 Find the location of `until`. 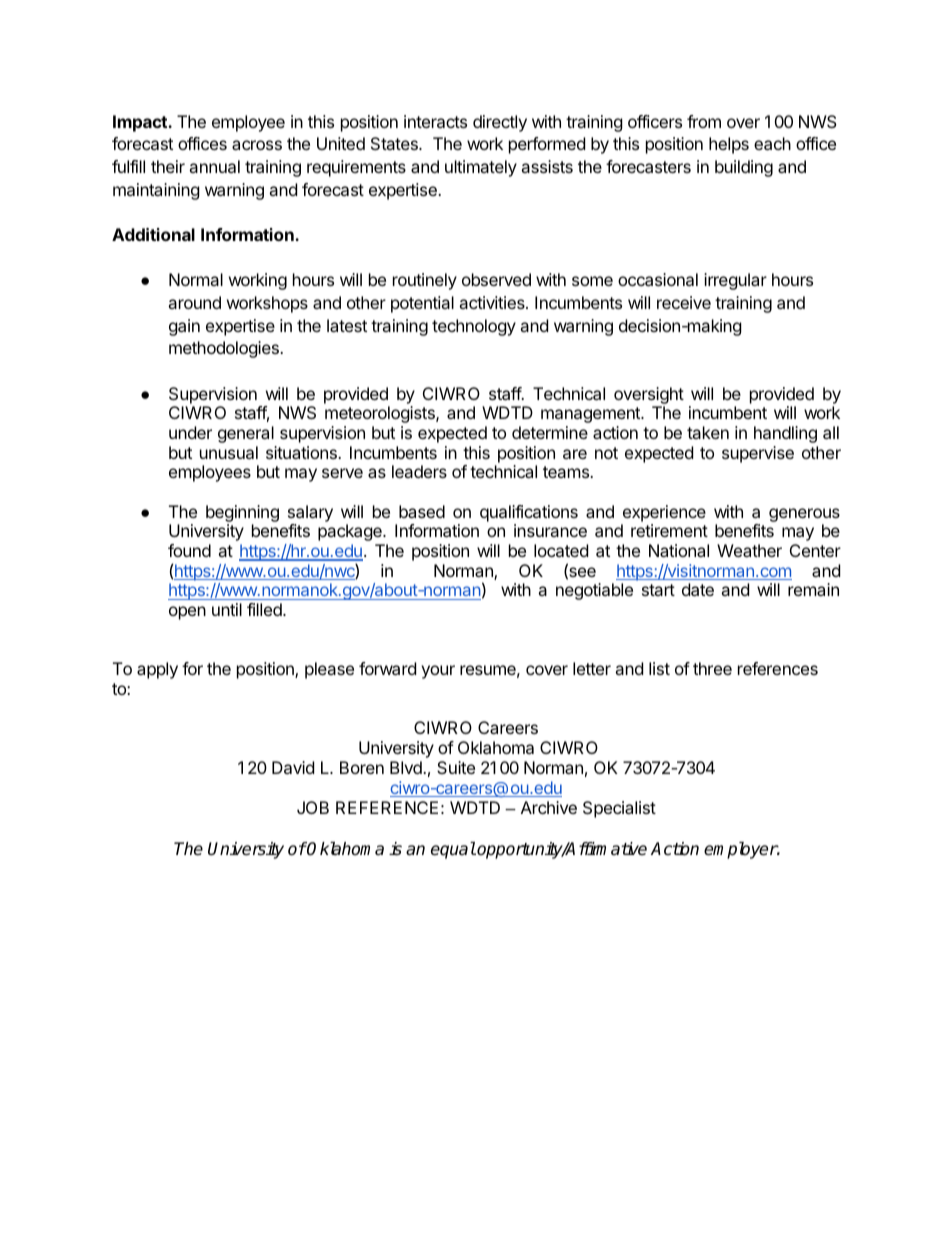

until is located at coordinates (227, 609).
